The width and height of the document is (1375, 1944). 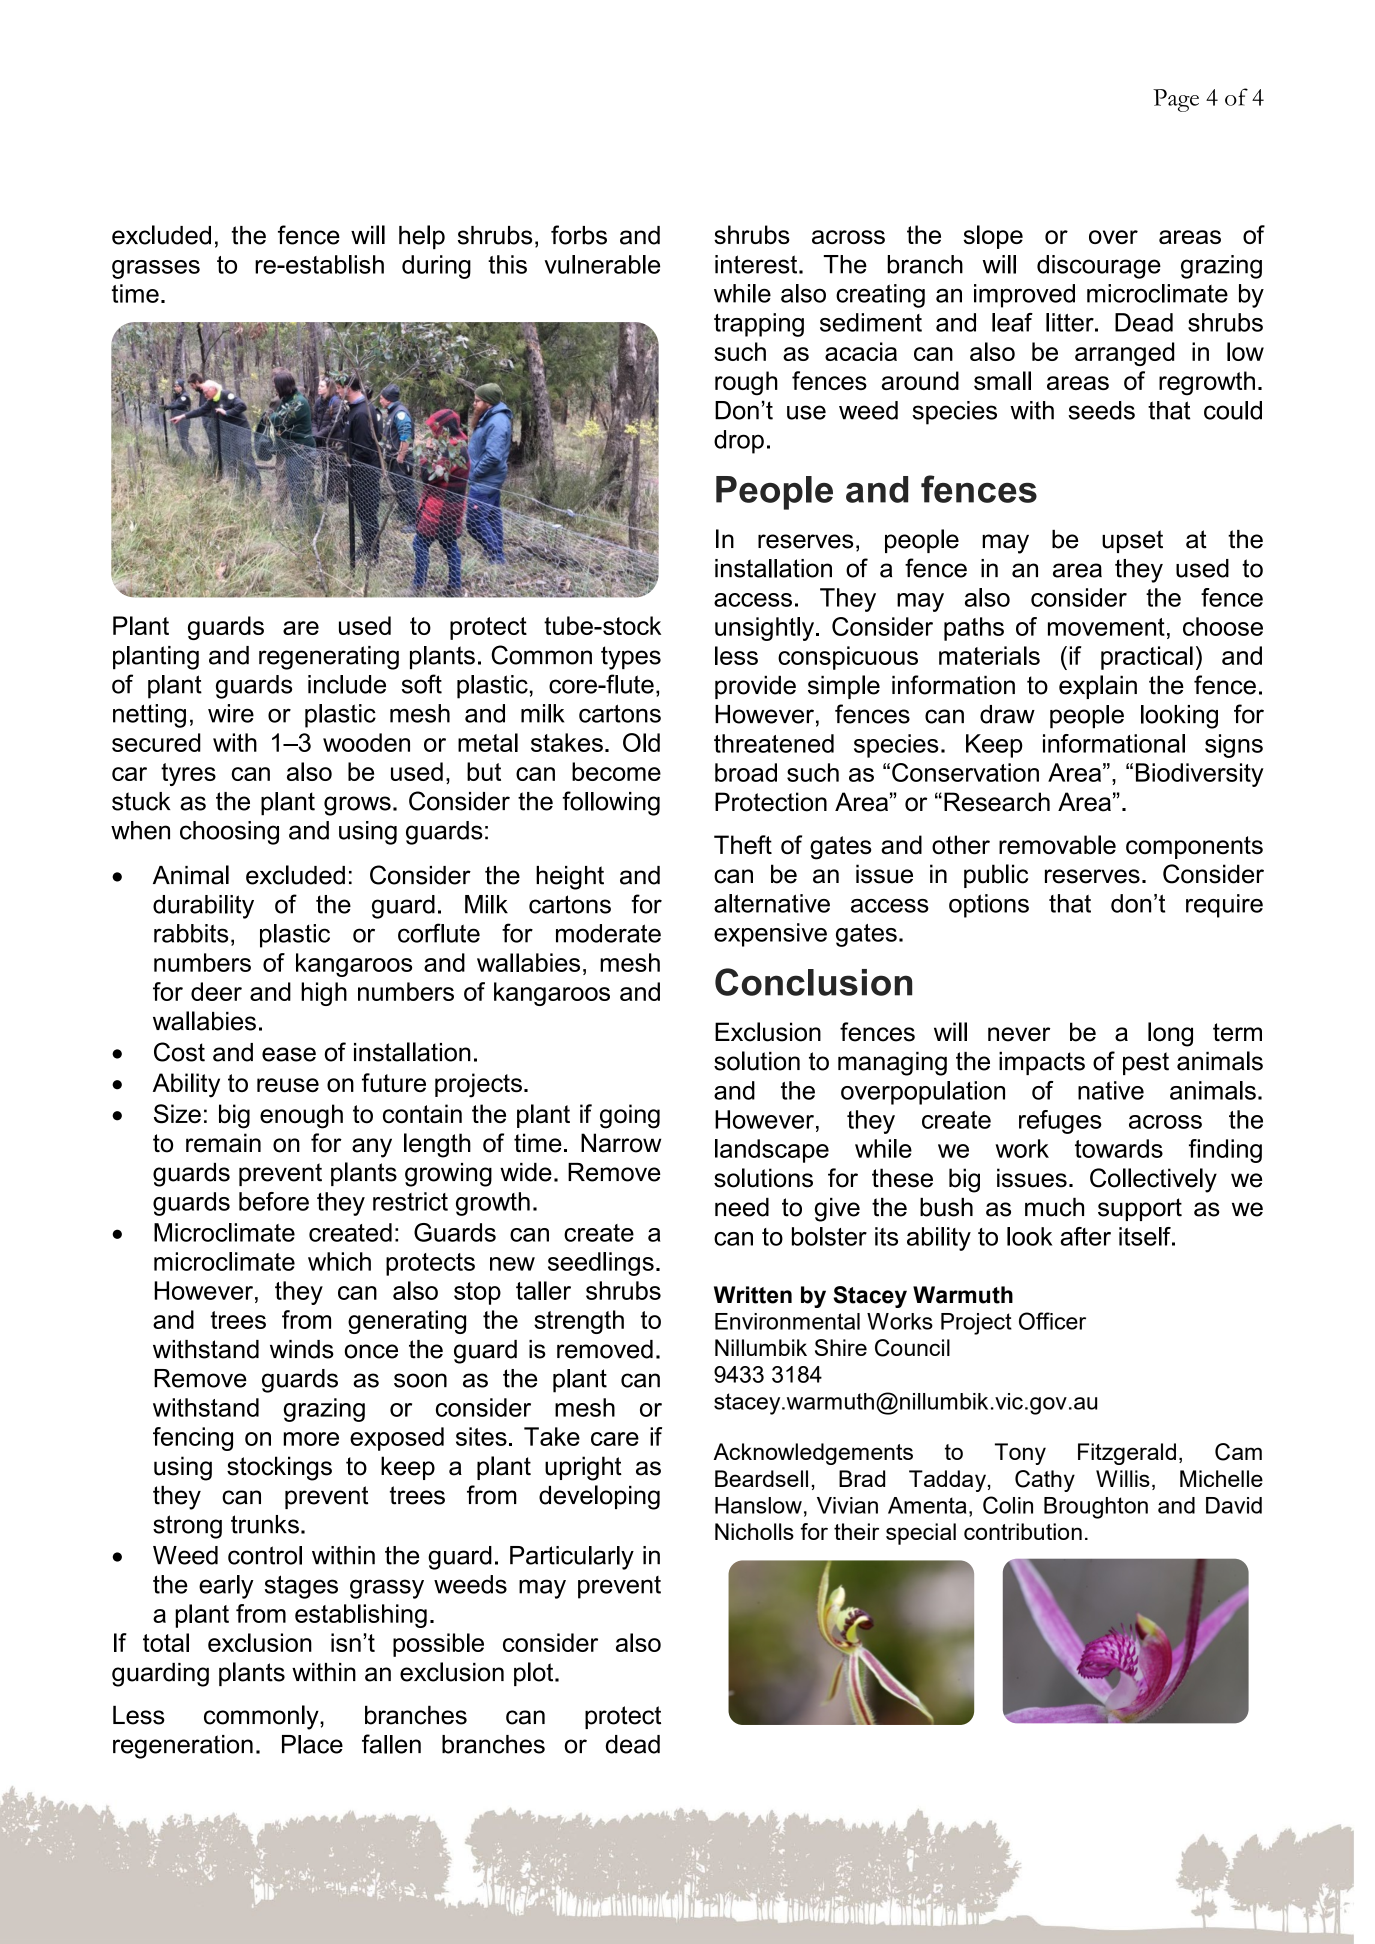 What do you see at coordinates (608, 933) in the document?
I see `moderate` at bounding box center [608, 933].
